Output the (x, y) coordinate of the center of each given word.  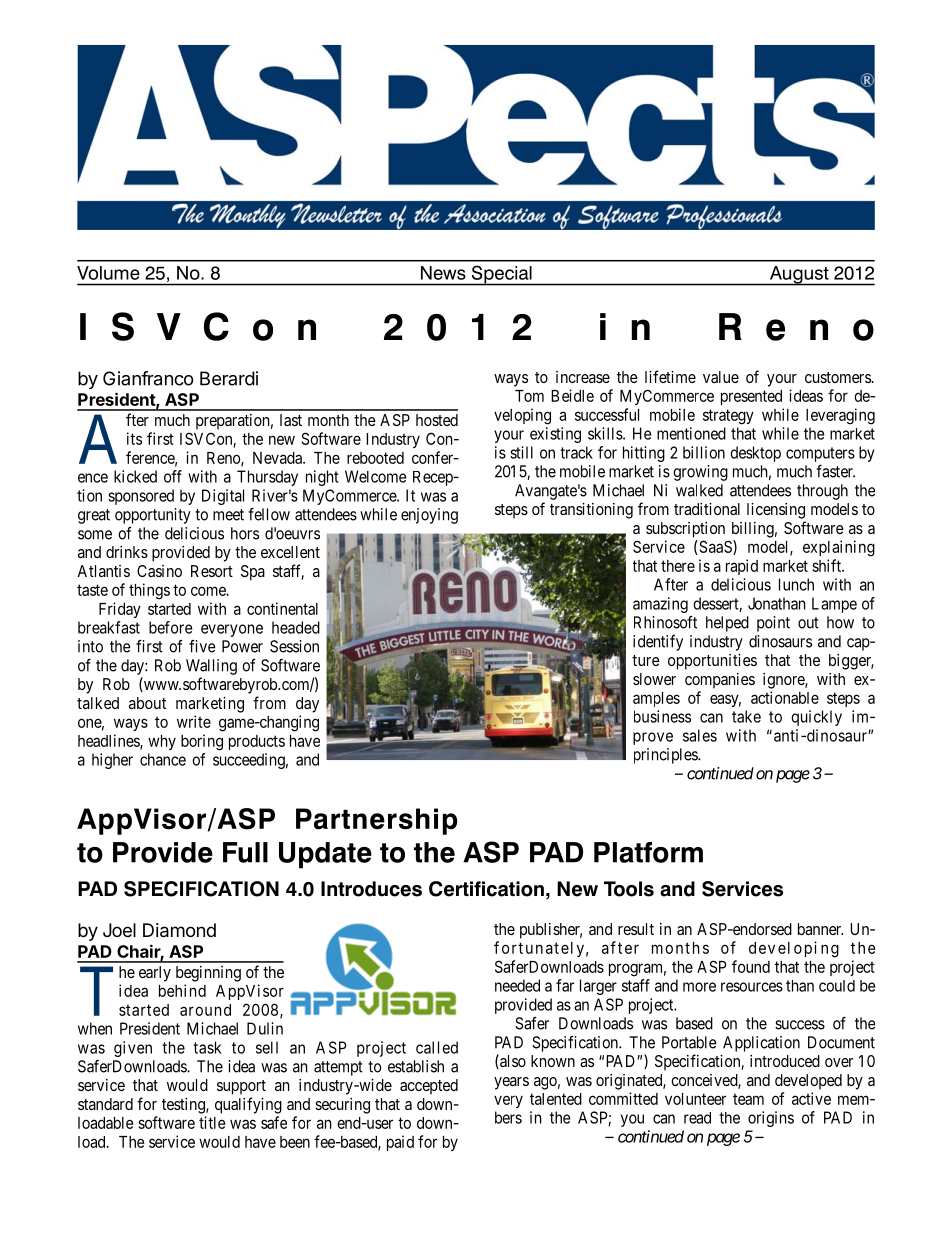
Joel (119, 930)
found (751, 966)
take (746, 716)
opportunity (153, 516)
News (443, 273)
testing (184, 1106)
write (194, 721)
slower (654, 679)
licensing (776, 511)
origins (771, 1119)
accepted (429, 1087)
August (799, 276)
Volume (108, 273)
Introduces (371, 889)
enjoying (429, 516)
